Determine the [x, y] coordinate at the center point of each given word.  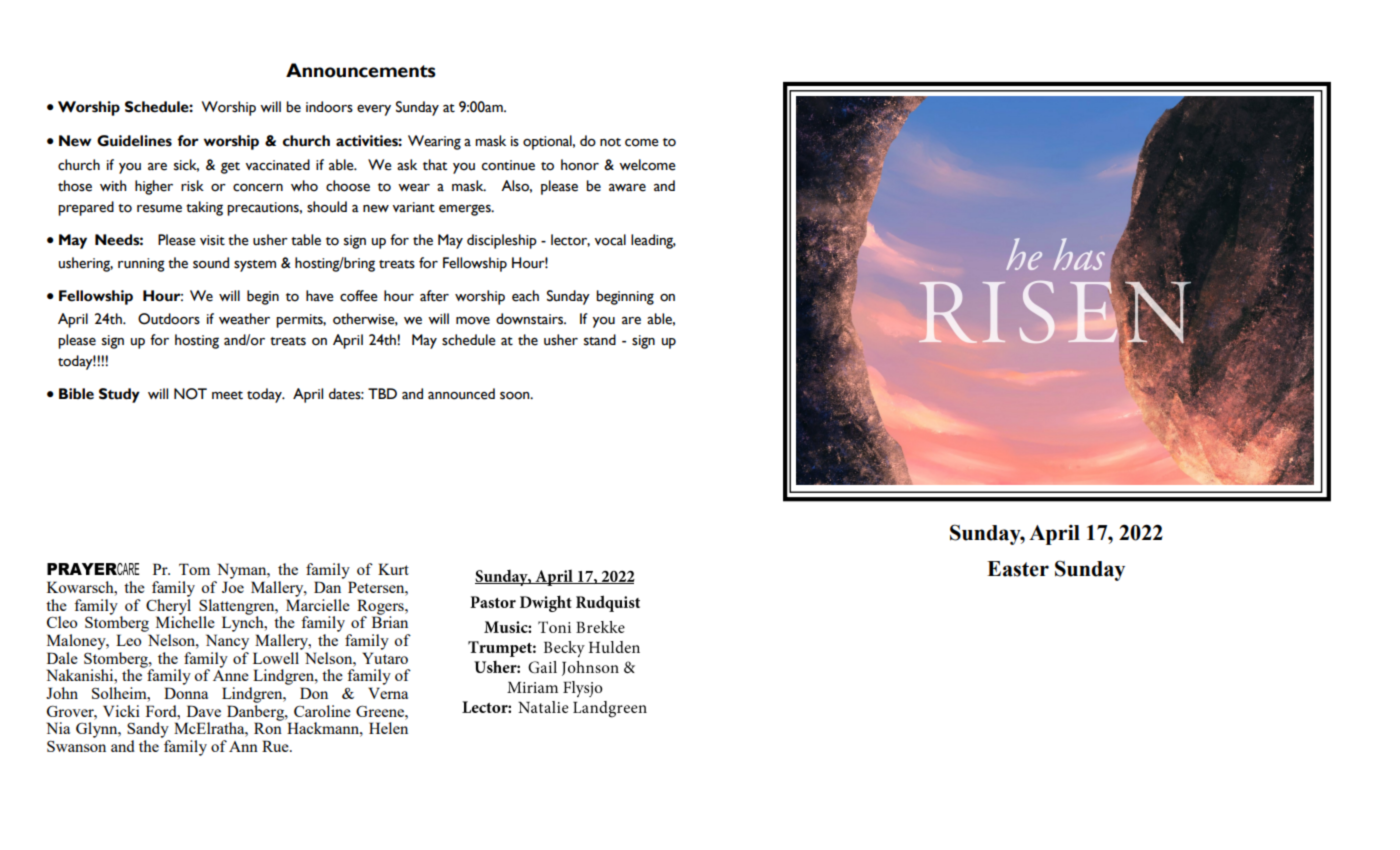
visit [212, 240]
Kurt [393, 569]
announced [461, 394]
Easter [1018, 569]
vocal [610, 240]
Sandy [148, 730]
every [374, 110]
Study [119, 395]
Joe [233, 587]
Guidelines [134, 141]
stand [600, 340]
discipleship [502, 241]
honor [580, 165]
